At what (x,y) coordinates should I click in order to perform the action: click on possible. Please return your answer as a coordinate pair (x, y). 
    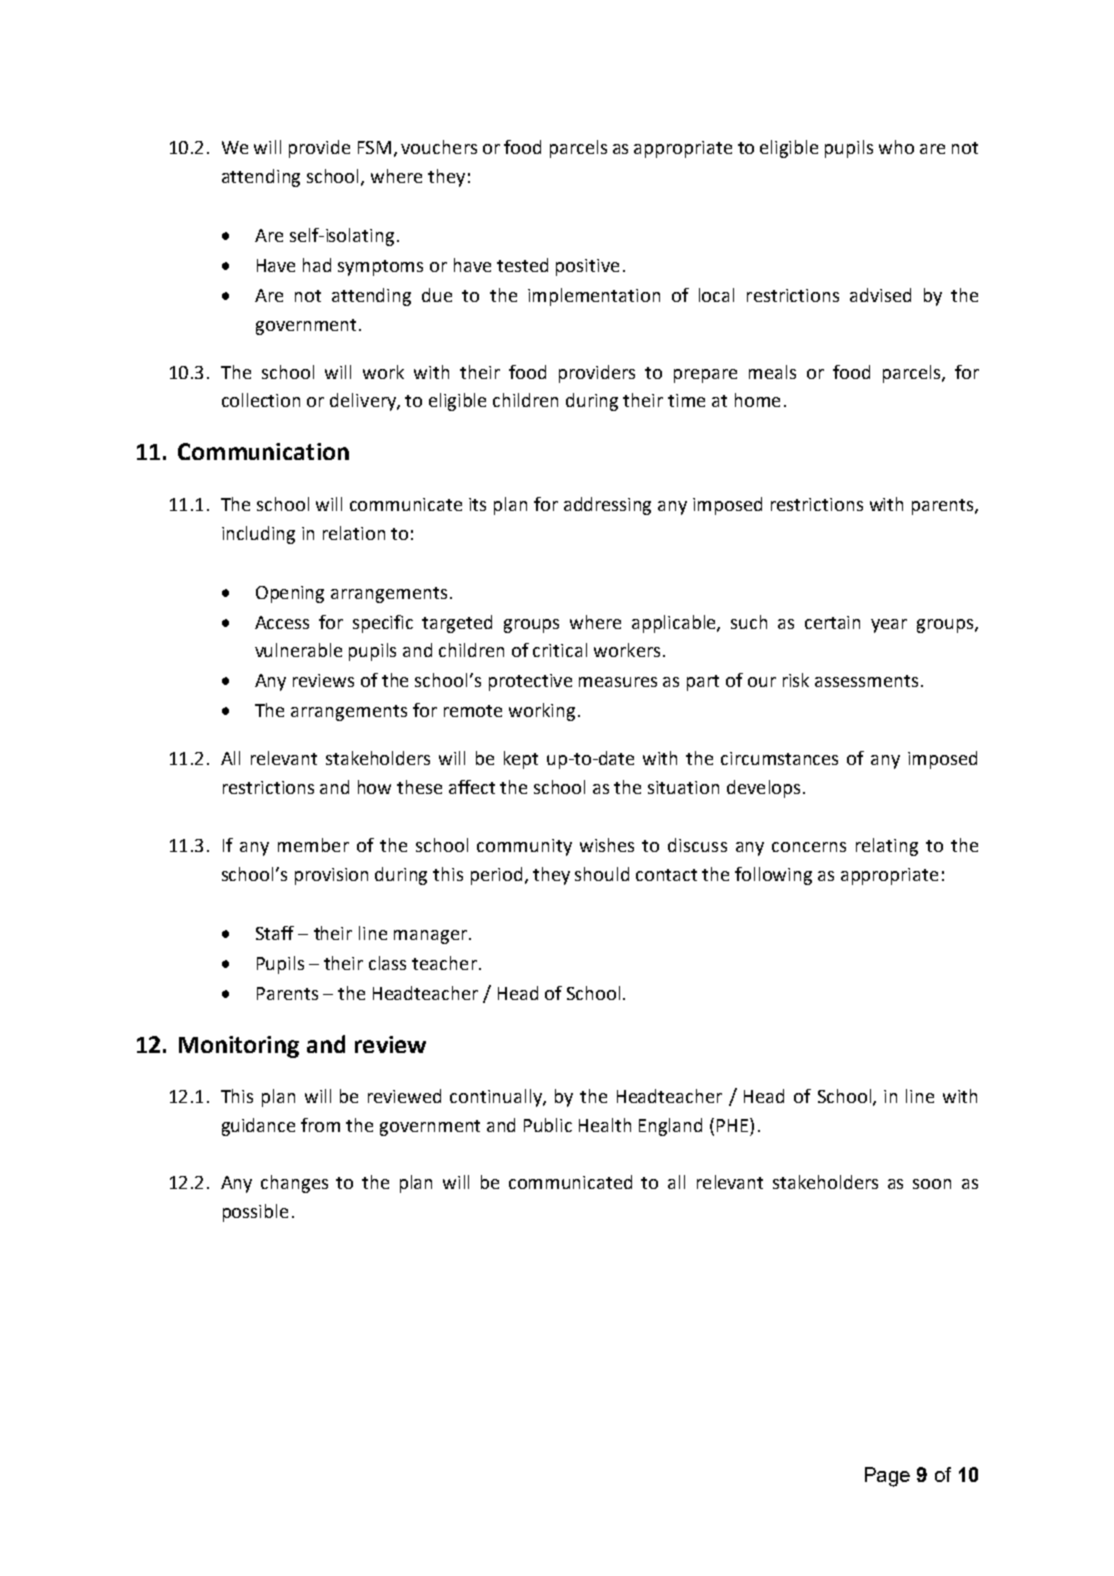
    Looking at the image, I should click on (255, 1213).
